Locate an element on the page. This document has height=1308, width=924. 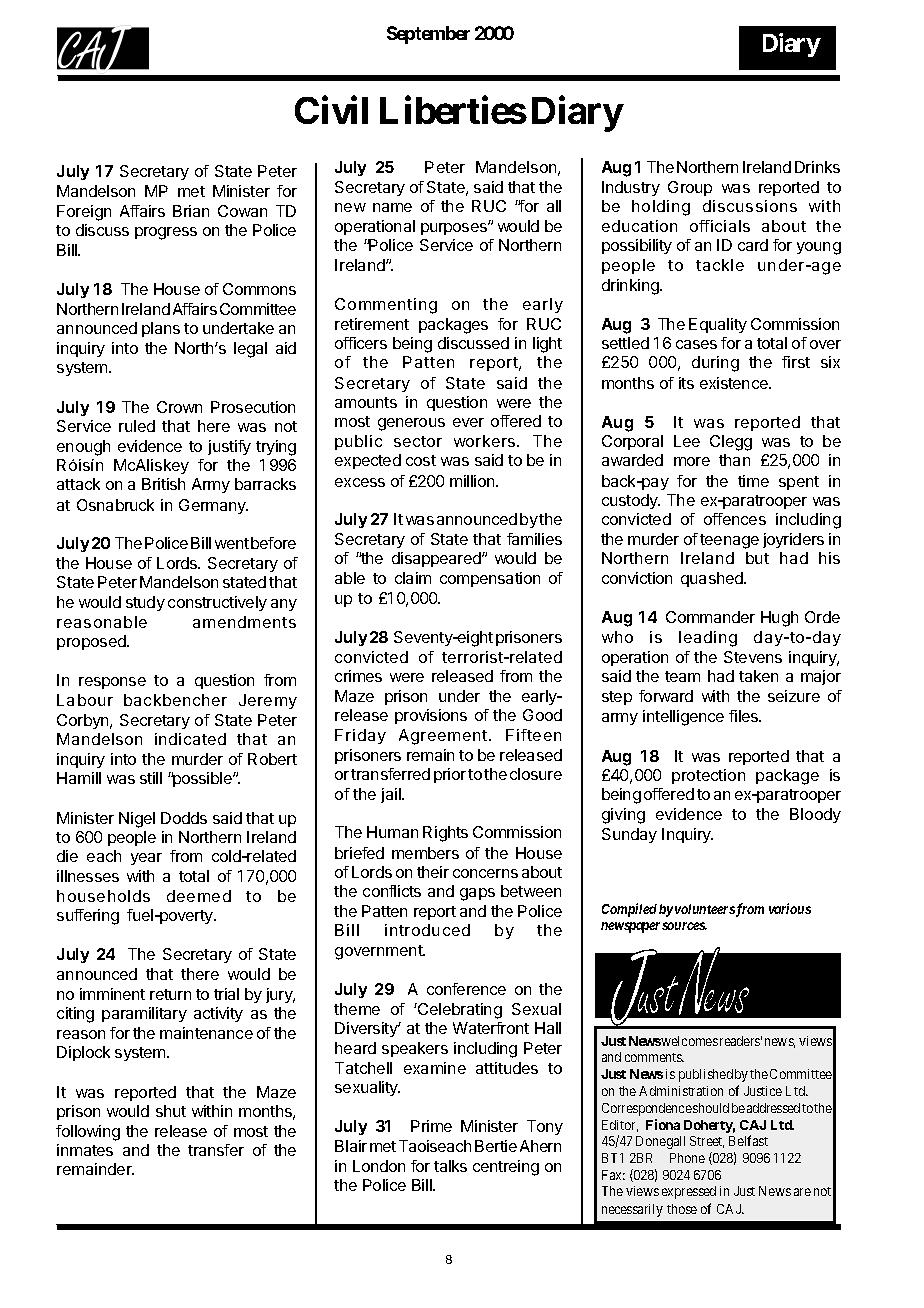
Civil is located at coordinates (331, 110).
